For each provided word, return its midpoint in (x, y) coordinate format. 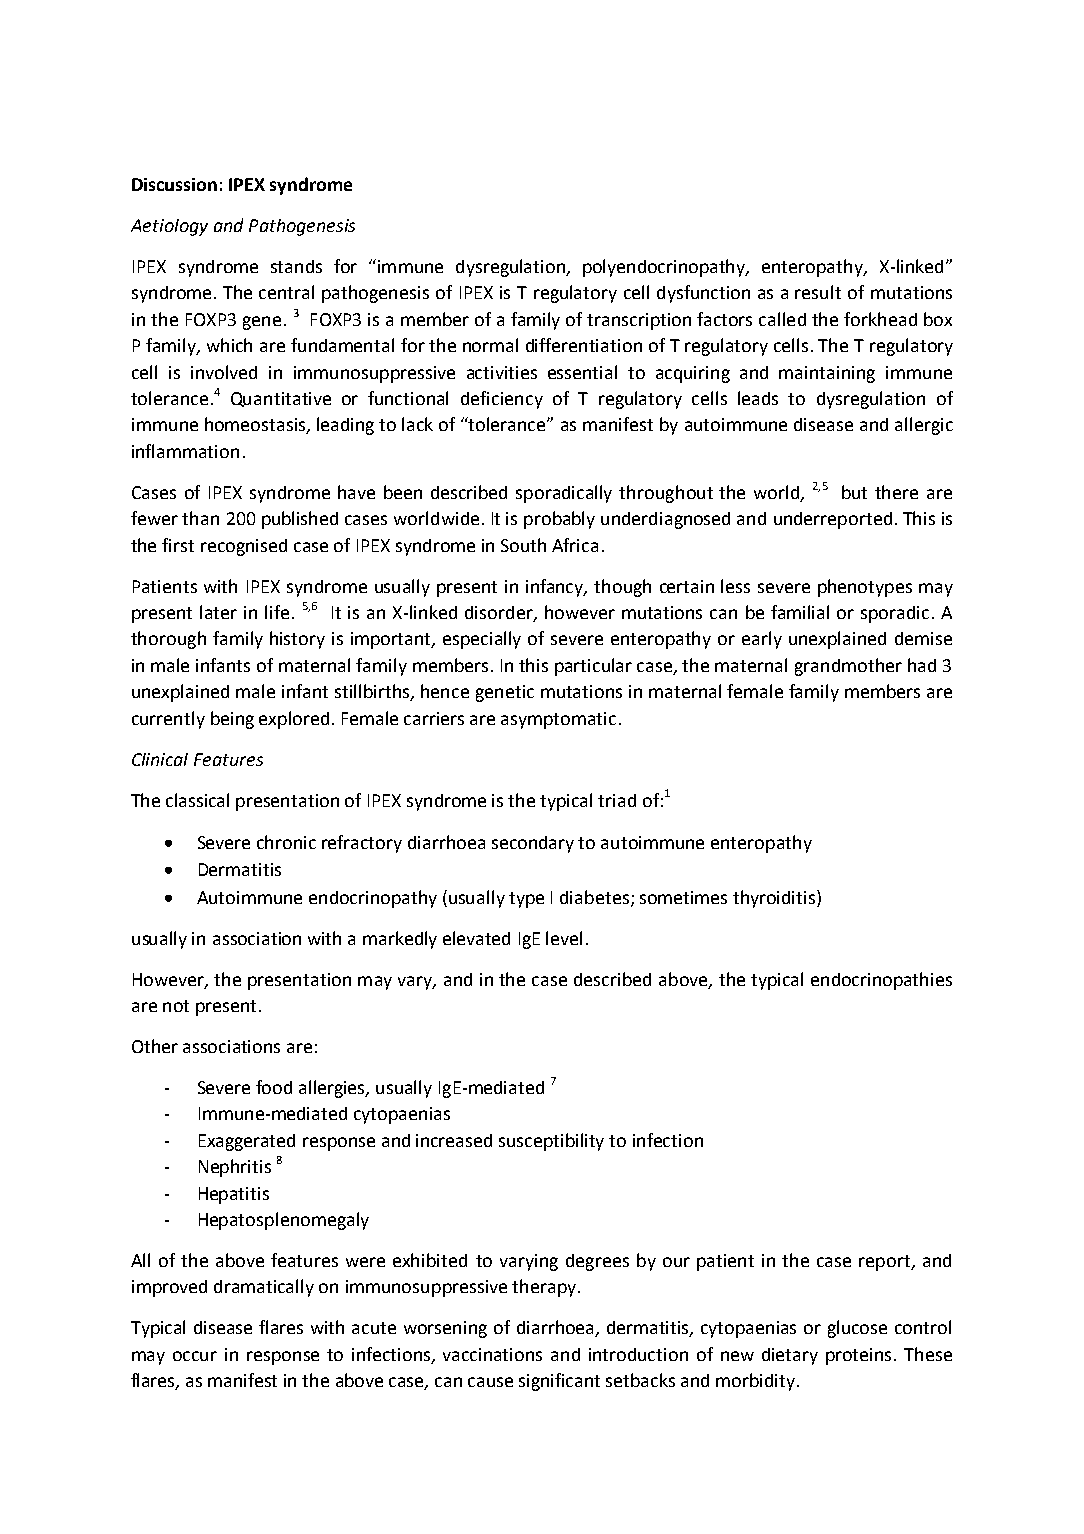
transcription (639, 321)
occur (195, 1356)
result (818, 292)
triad (617, 800)
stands (296, 266)
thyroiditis (775, 899)
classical (197, 800)
